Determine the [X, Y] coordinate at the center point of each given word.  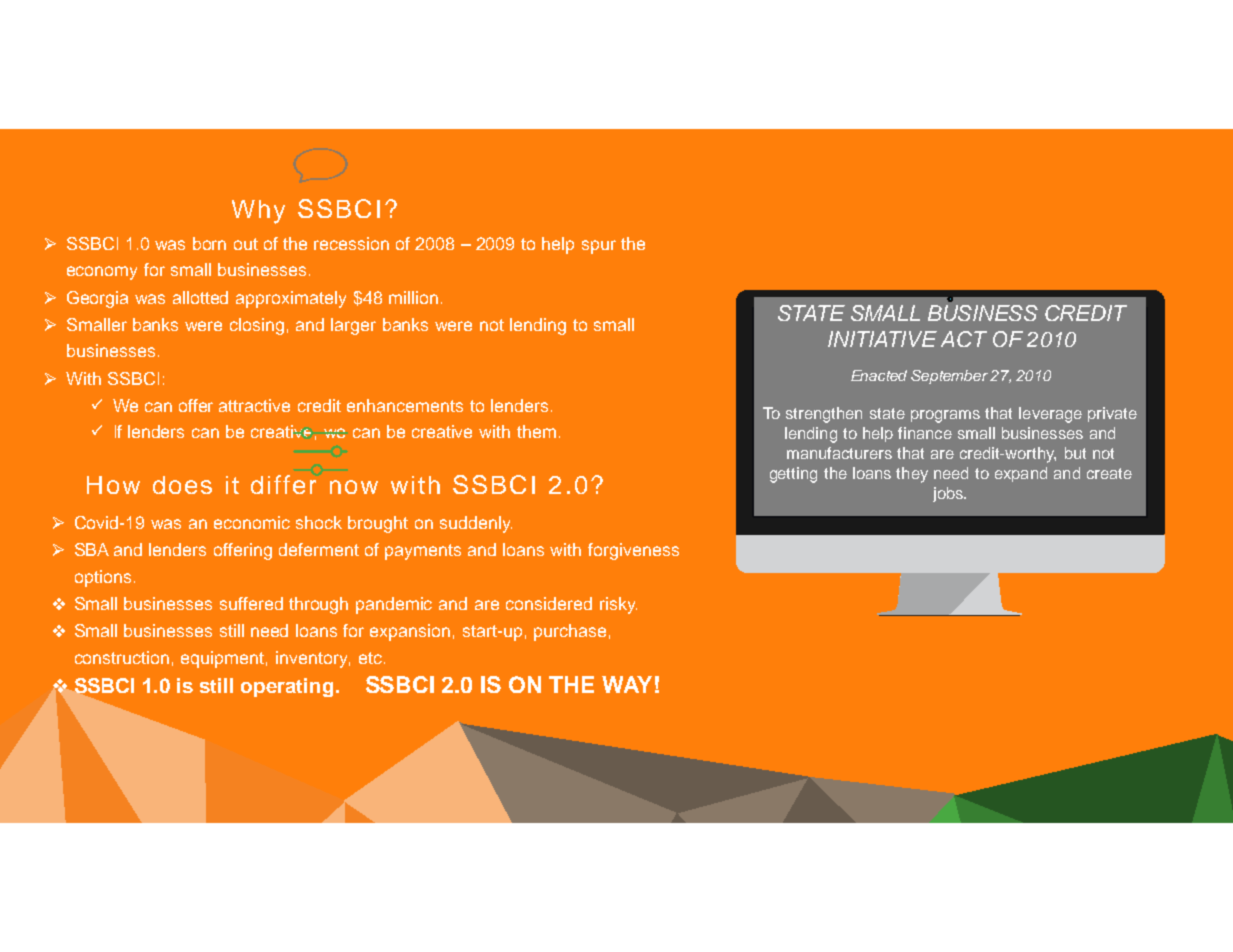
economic [252, 522]
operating [287, 687]
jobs [949, 494]
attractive [254, 405]
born [209, 243]
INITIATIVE [882, 339]
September [949, 377]
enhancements [405, 405]
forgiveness [633, 551]
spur [599, 247]
